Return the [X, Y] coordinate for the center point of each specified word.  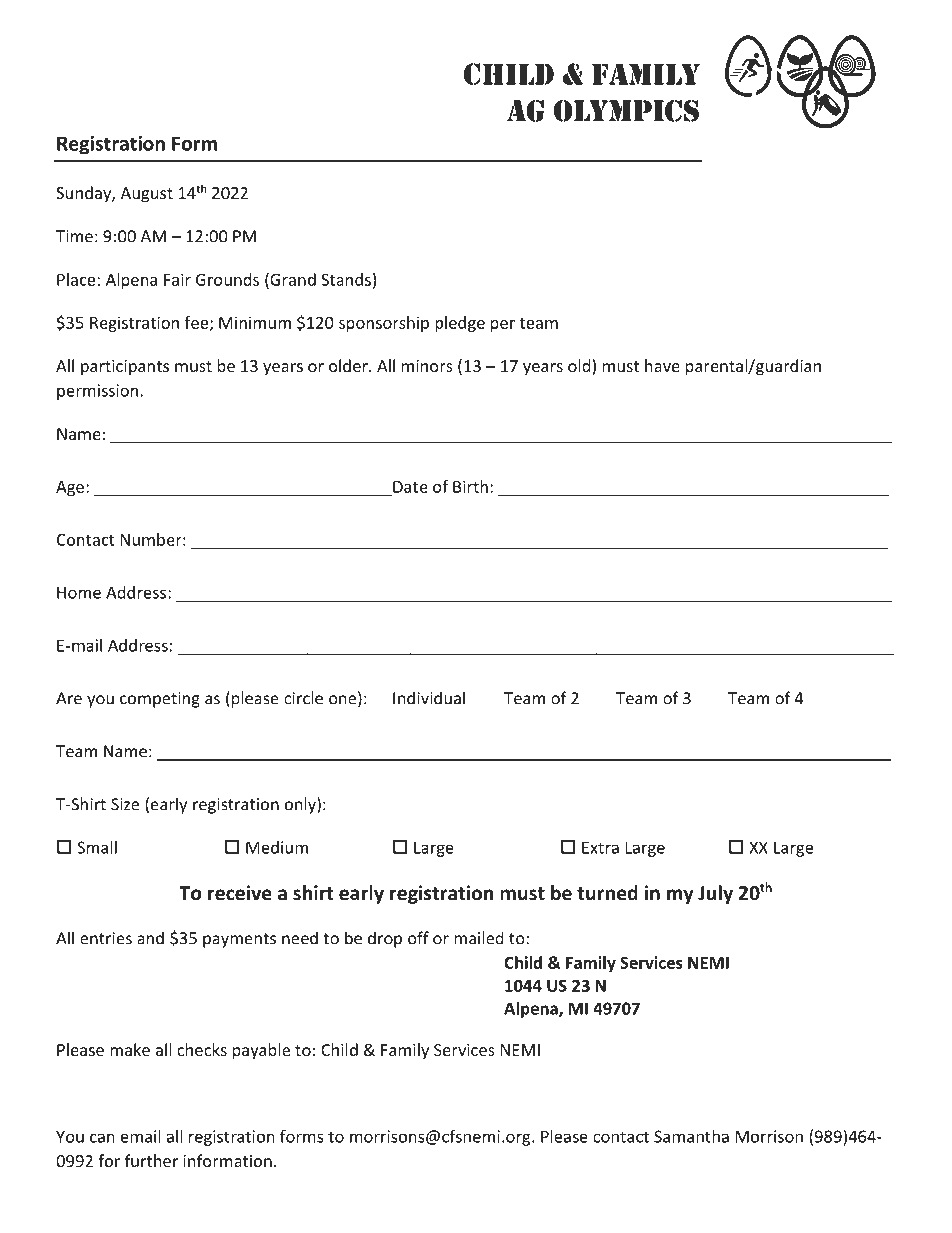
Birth [470, 486]
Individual [429, 698]
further [151, 1160]
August [147, 195]
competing [160, 700]
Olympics [626, 111]
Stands [346, 279]
